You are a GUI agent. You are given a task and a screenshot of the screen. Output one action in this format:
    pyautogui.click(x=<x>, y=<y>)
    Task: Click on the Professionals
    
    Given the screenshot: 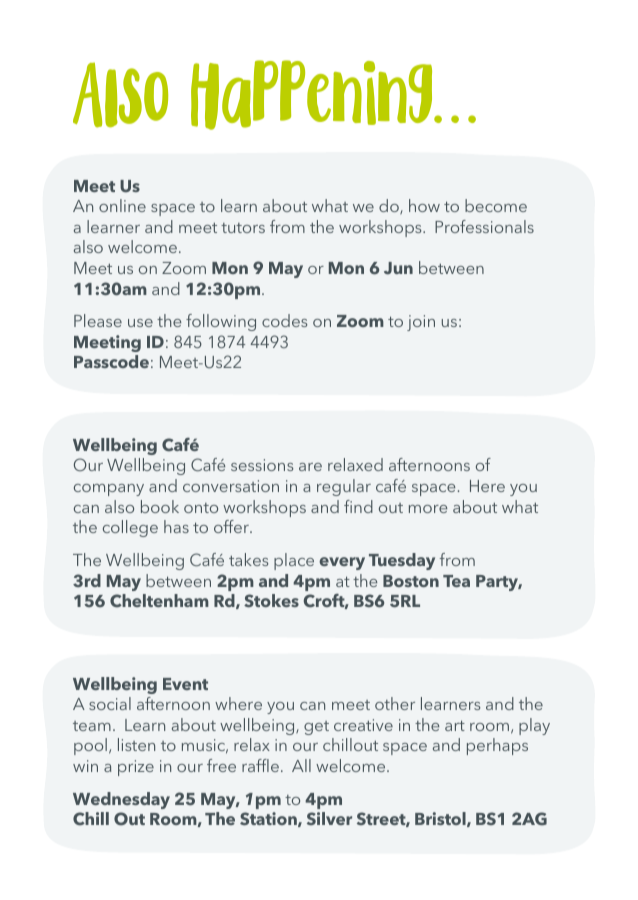 What is the action you would take?
    pyautogui.click(x=484, y=226)
